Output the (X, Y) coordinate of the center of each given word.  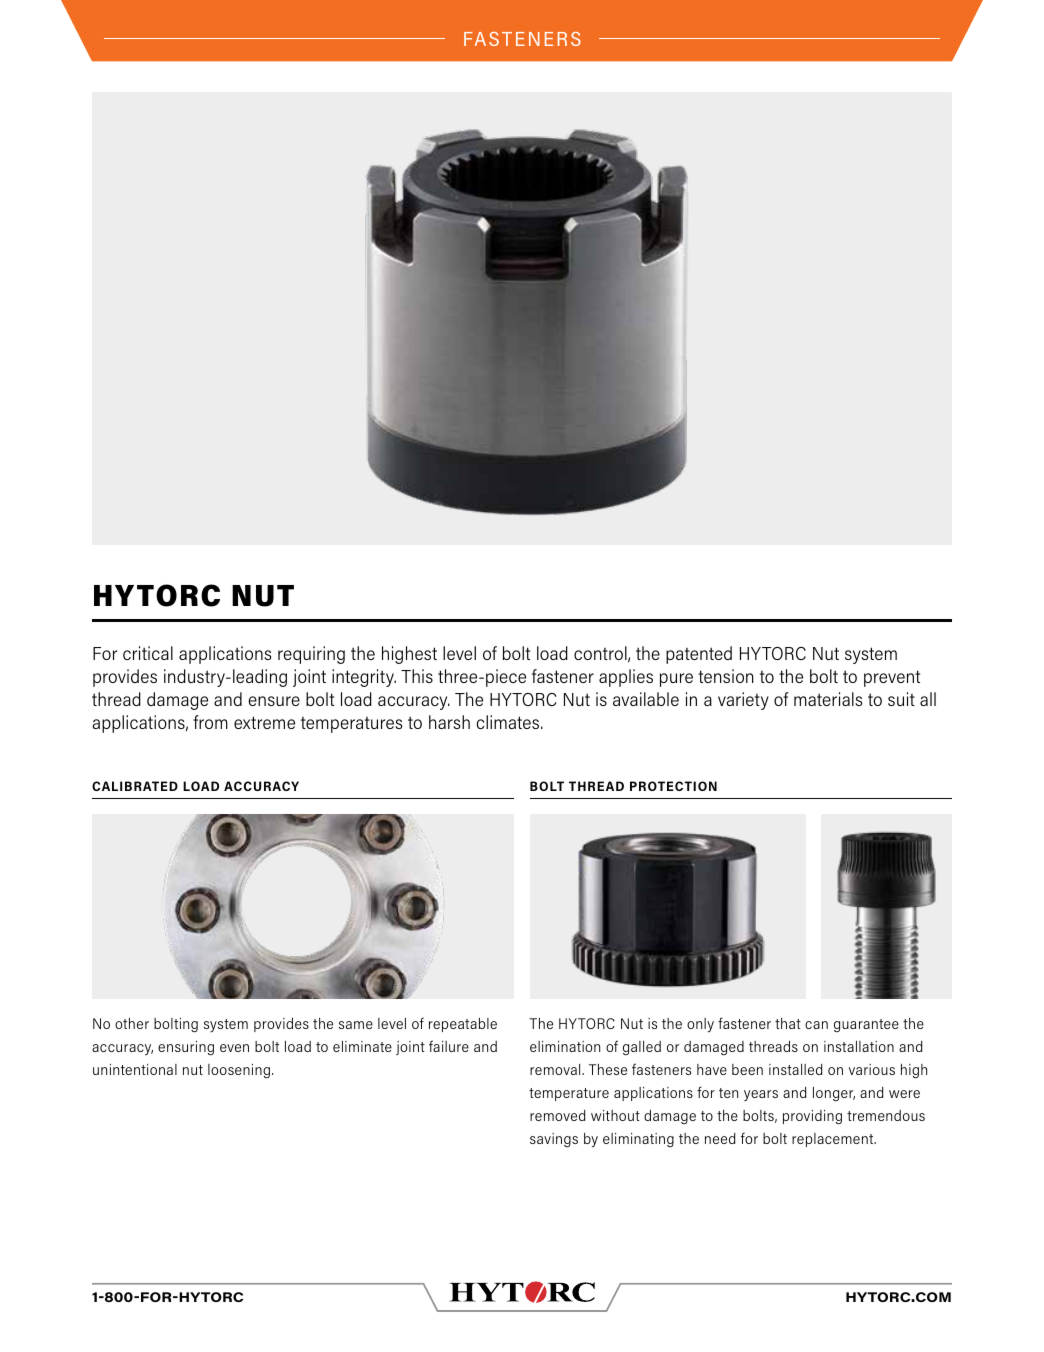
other (132, 1023)
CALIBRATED (135, 786)
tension (726, 676)
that (788, 1023)
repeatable (463, 1025)
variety (743, 701)
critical (148, 653)
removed (558, 1115)
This (417, 676)
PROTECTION (673, 786)
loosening (239, 1071)
